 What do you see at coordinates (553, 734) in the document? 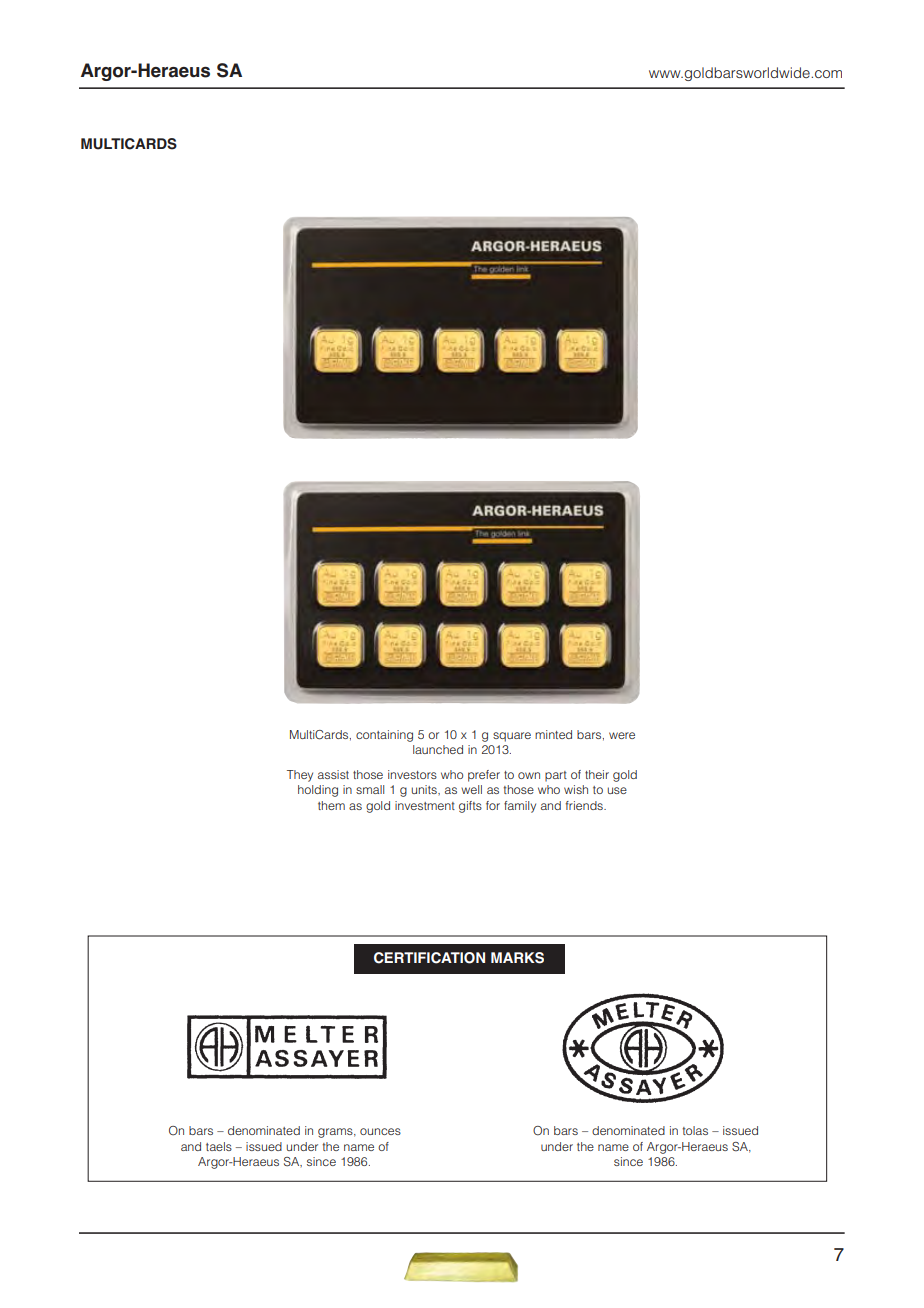
I see `minted` at bounding box center [553, 734].
